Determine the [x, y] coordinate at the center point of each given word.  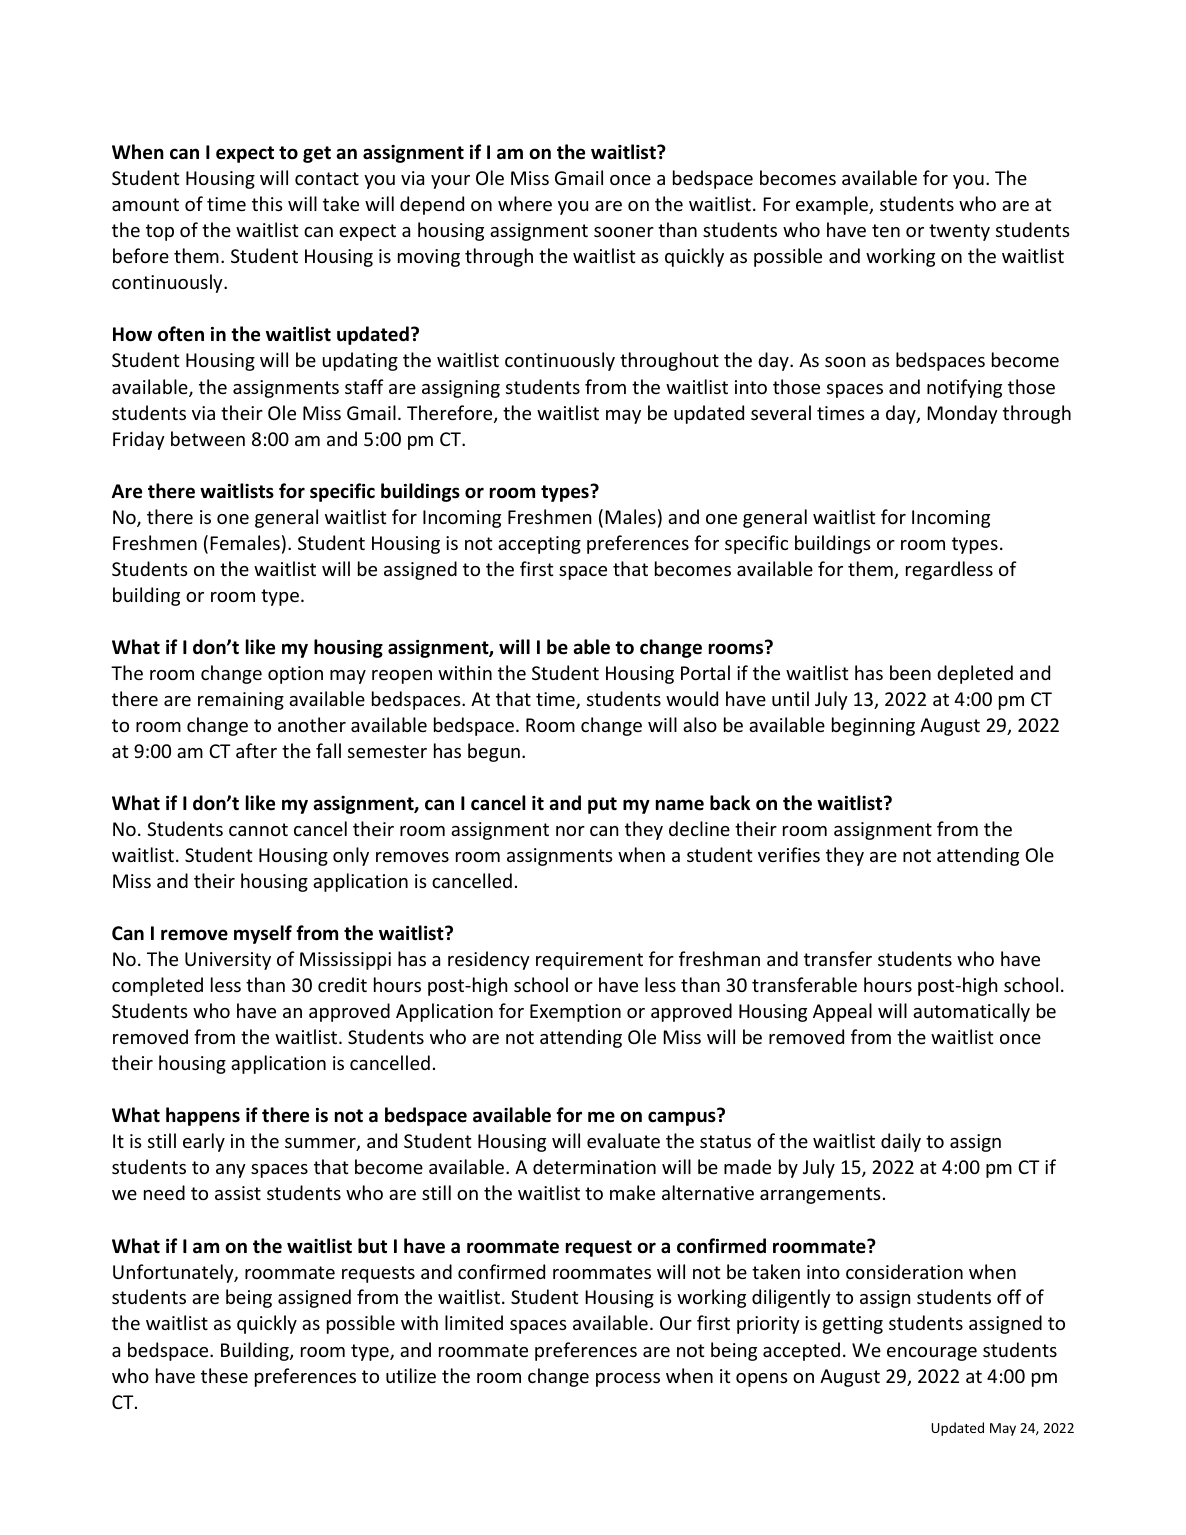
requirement [589, 961]
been [910, 672]
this [267, 203]
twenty [959, 232]
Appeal [842, 1012]
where [525, 203]
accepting [539, 545]
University [228, 961]
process [628, 1380]
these [224, 1375]
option [295, 675]
